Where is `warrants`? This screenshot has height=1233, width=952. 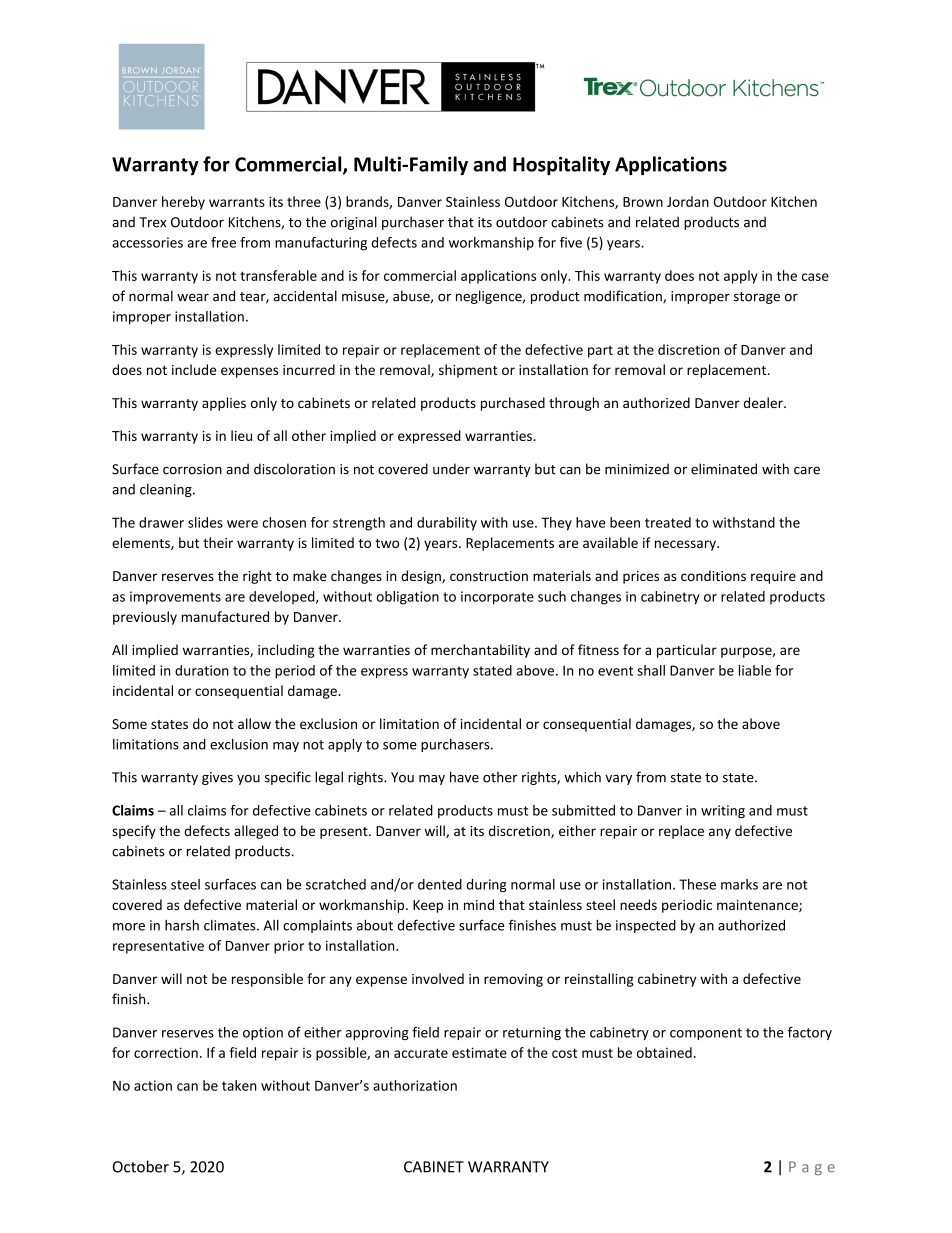 warrants is located at coordinates (237, 202).
